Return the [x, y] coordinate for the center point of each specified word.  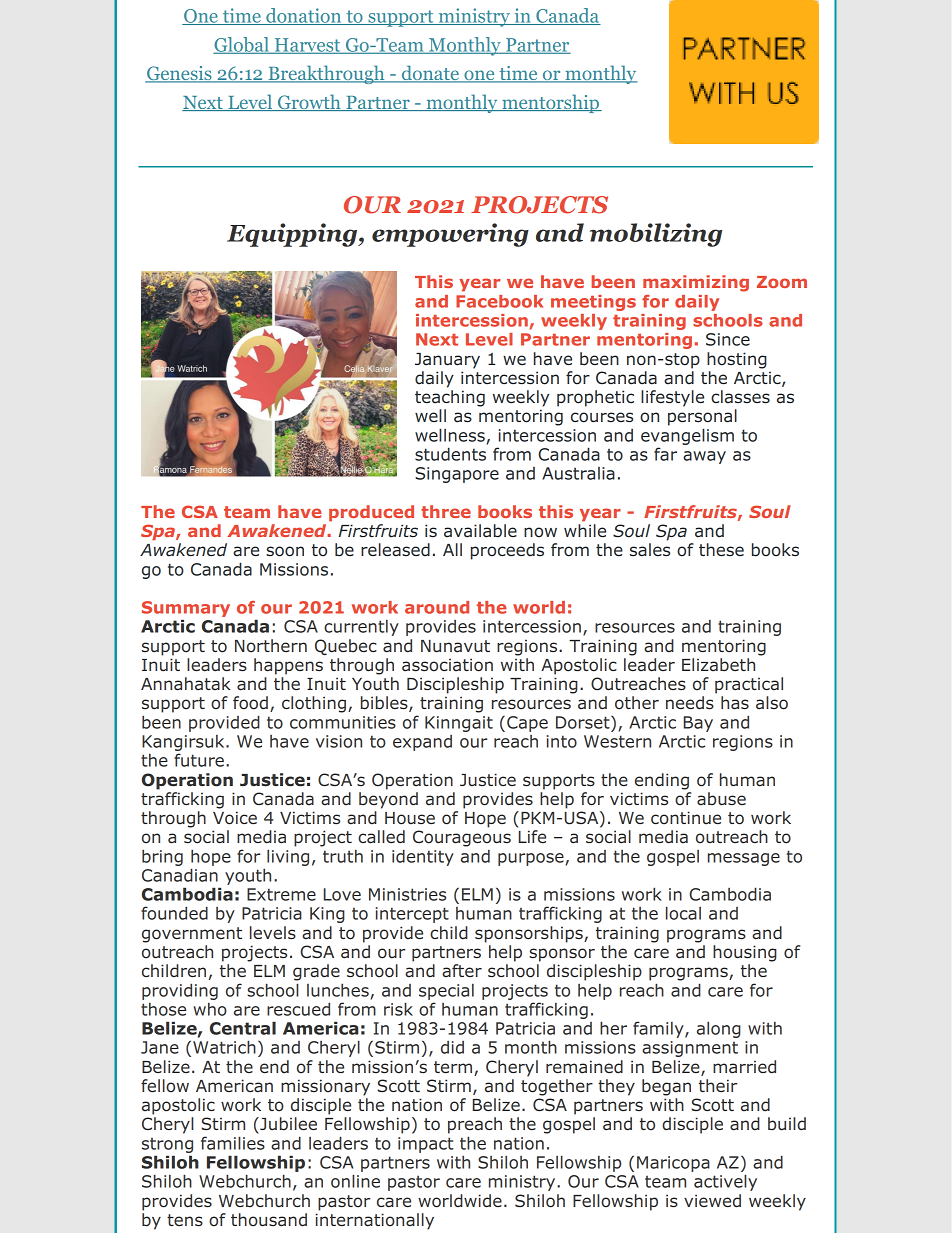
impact [426, 1145]
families [233, 1143]
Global [242, 45]
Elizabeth [718, 665]
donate [430, 74]
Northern [271, 646]
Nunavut [455, 646]
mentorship [551, 103]
